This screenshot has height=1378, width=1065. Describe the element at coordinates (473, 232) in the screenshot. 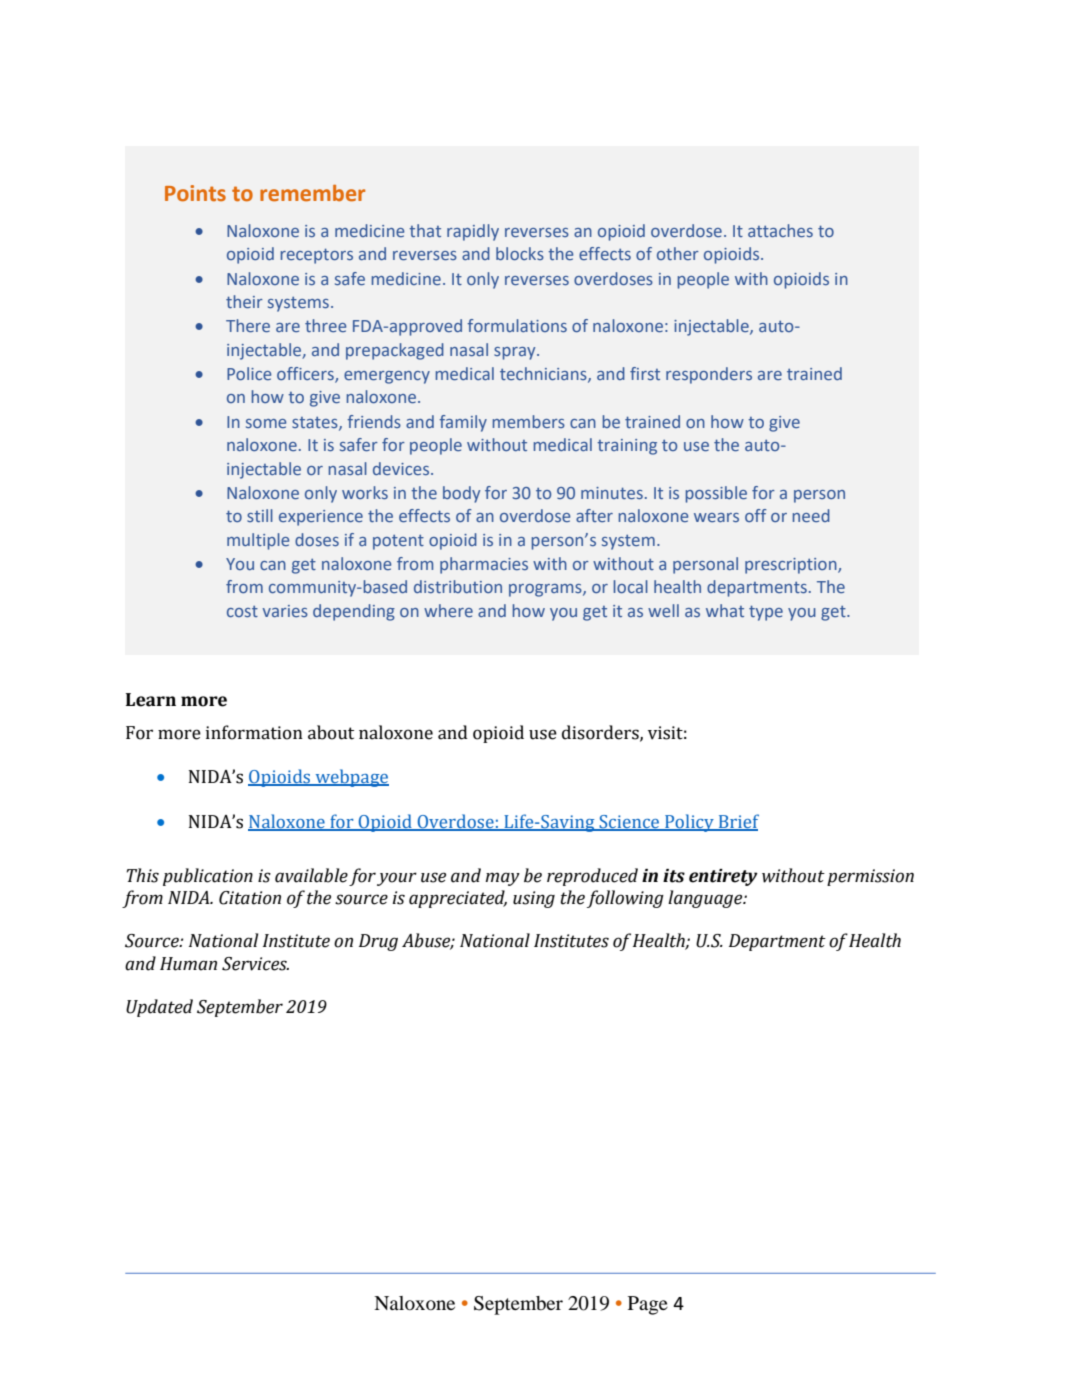

I see `rapidly` at that location.
